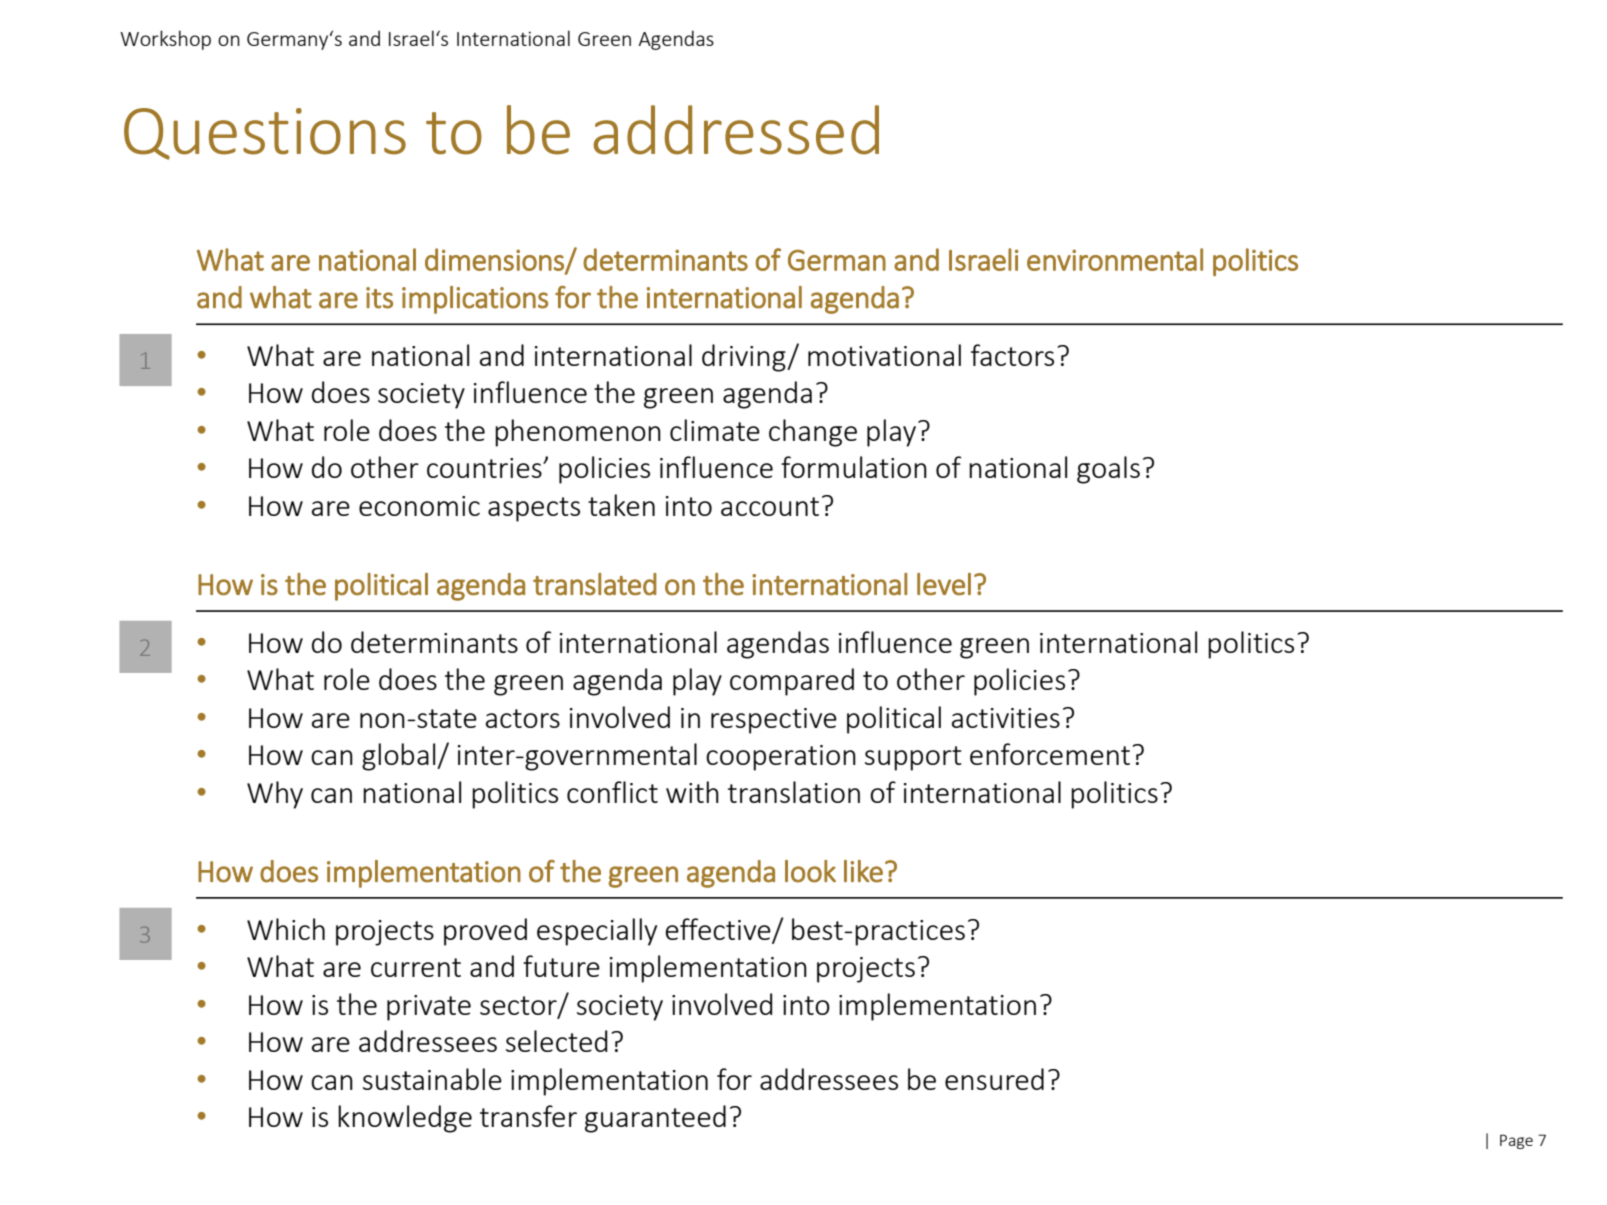  What do you see at coordinates (419, 506) in the document?
I see `economic` at bounding box center [419, 506].
